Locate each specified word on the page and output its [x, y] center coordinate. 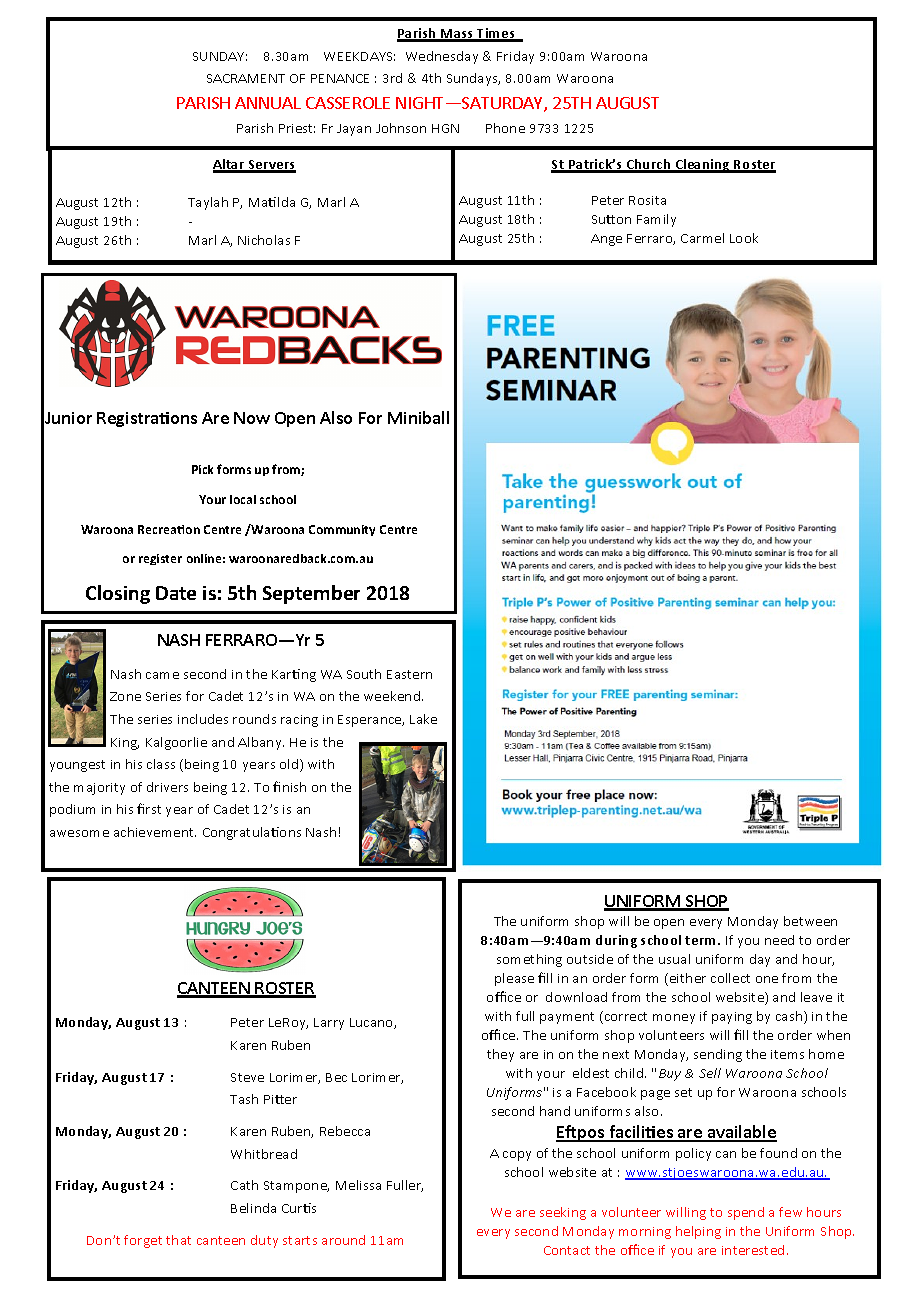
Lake [423, 719]
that [178, 1240]
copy [517, 1156]
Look [744, 238]
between [810, 921]
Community [342, 530]
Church [648, 165]
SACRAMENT [246, 78]
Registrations [147, 419]
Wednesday [442, 57]
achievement [155, 832]
